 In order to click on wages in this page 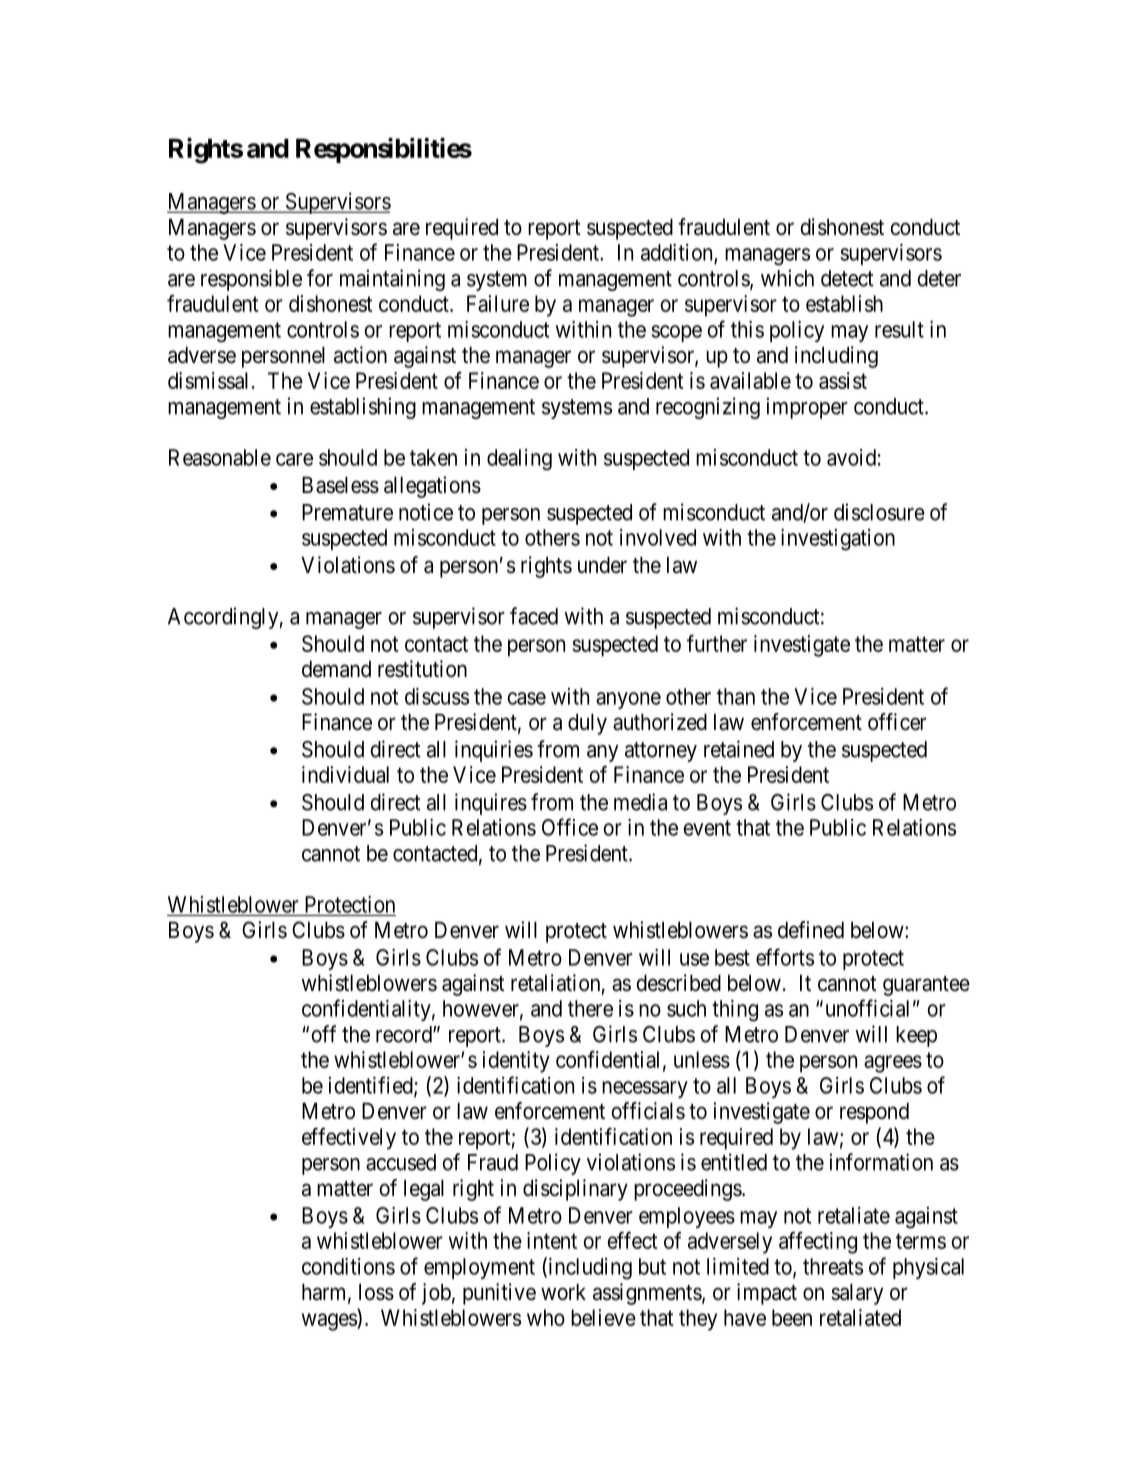, I will do `click(330, 1322)`.
